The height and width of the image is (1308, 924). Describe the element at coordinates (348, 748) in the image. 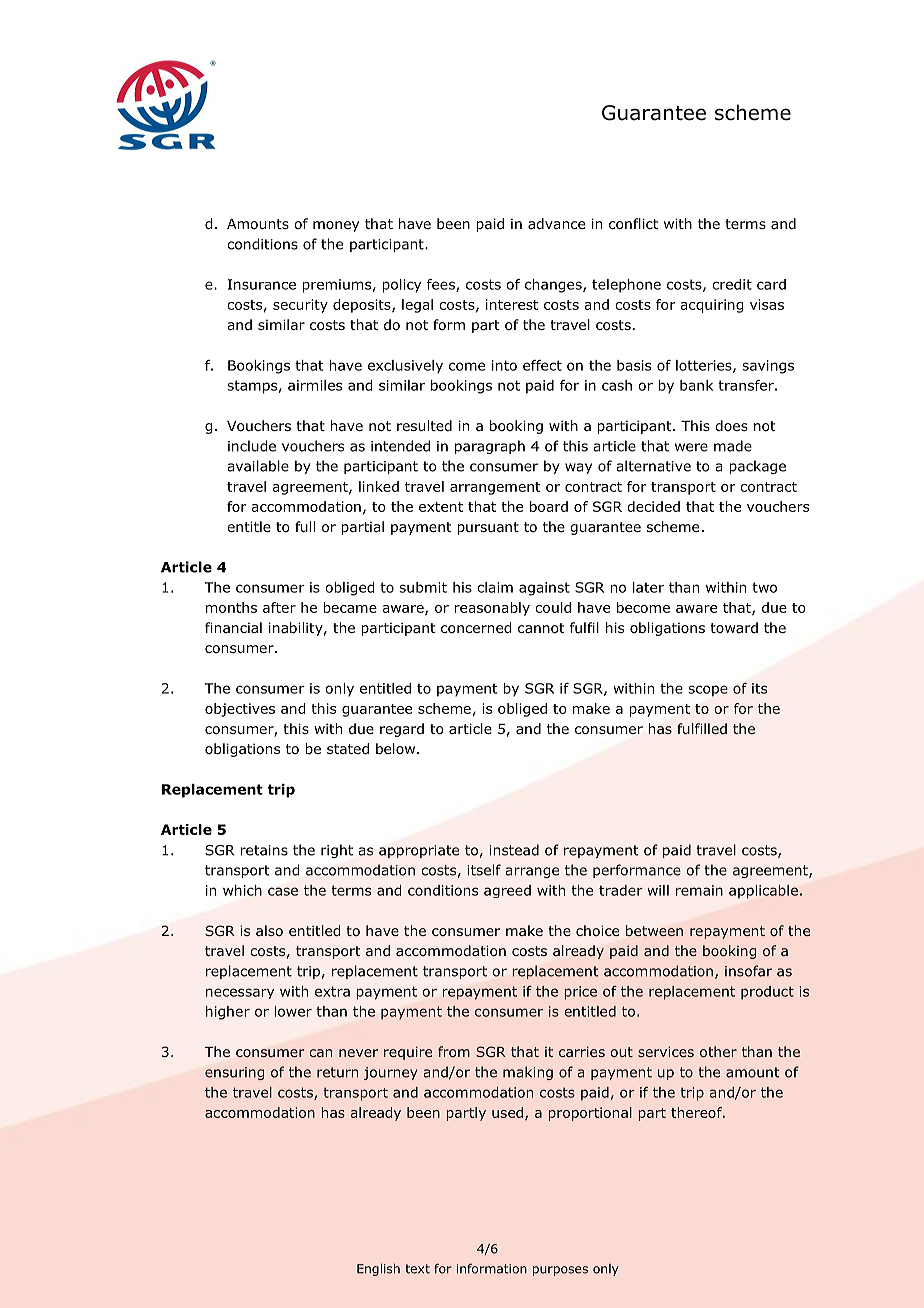

I see `stated` at that location.
